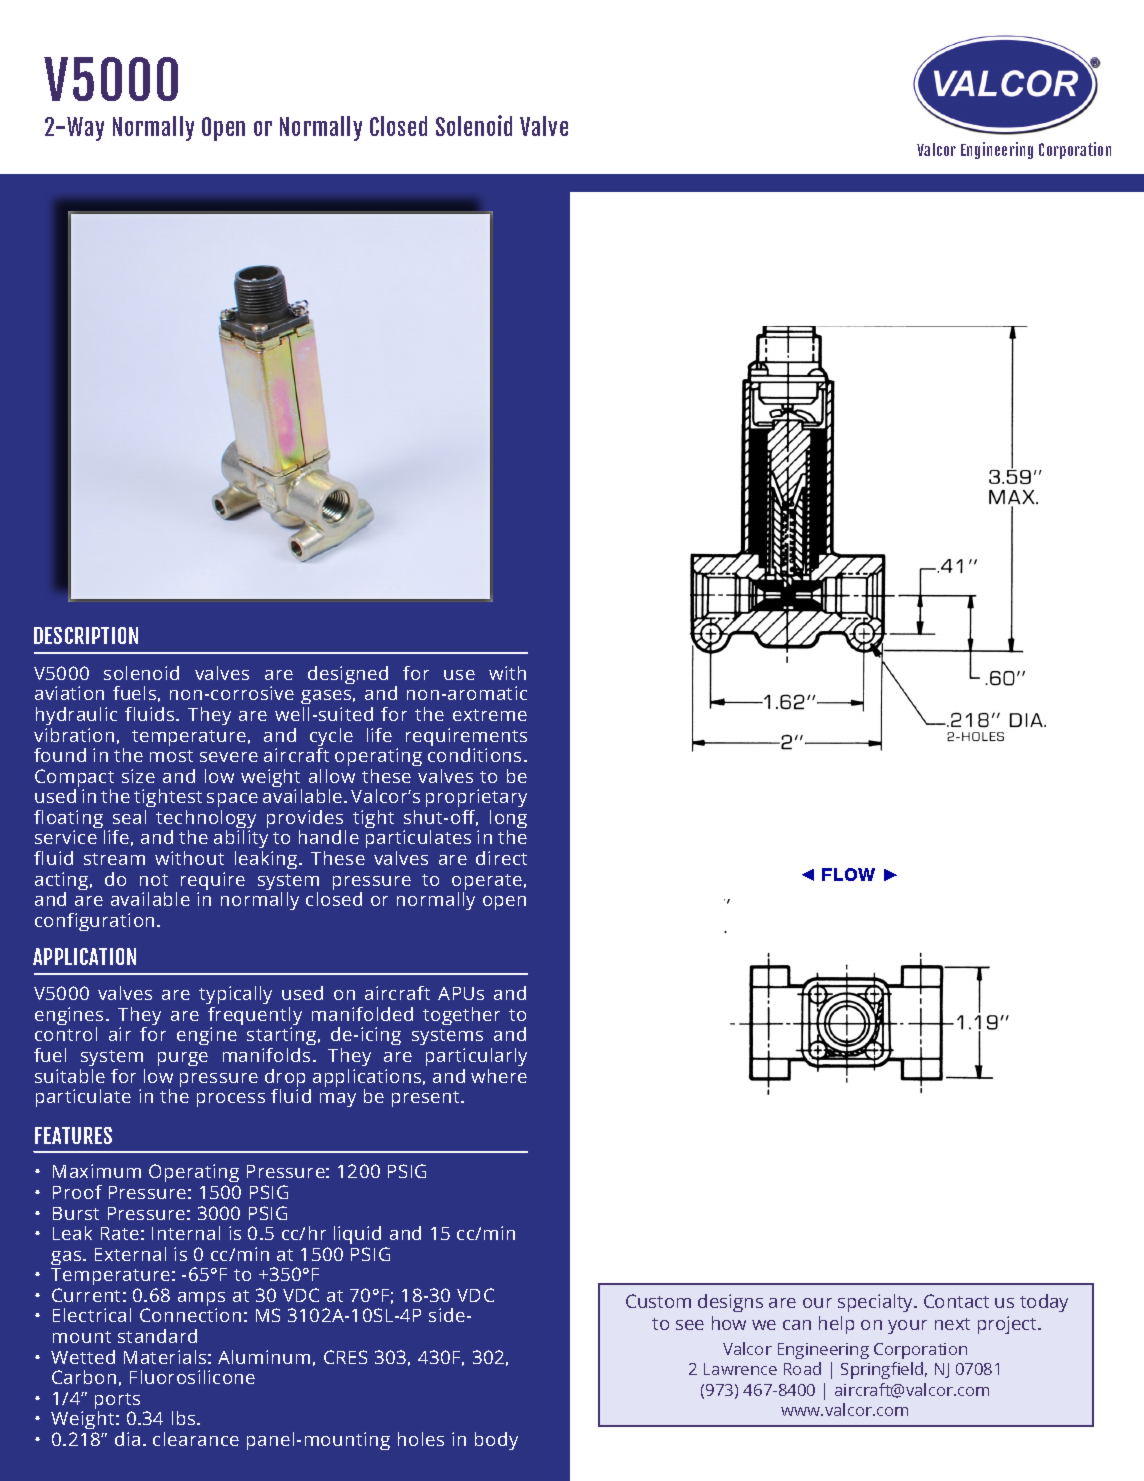  Describe the element at coordinates (186, 1233) in the screenshot. I see `Internal` at that location.
